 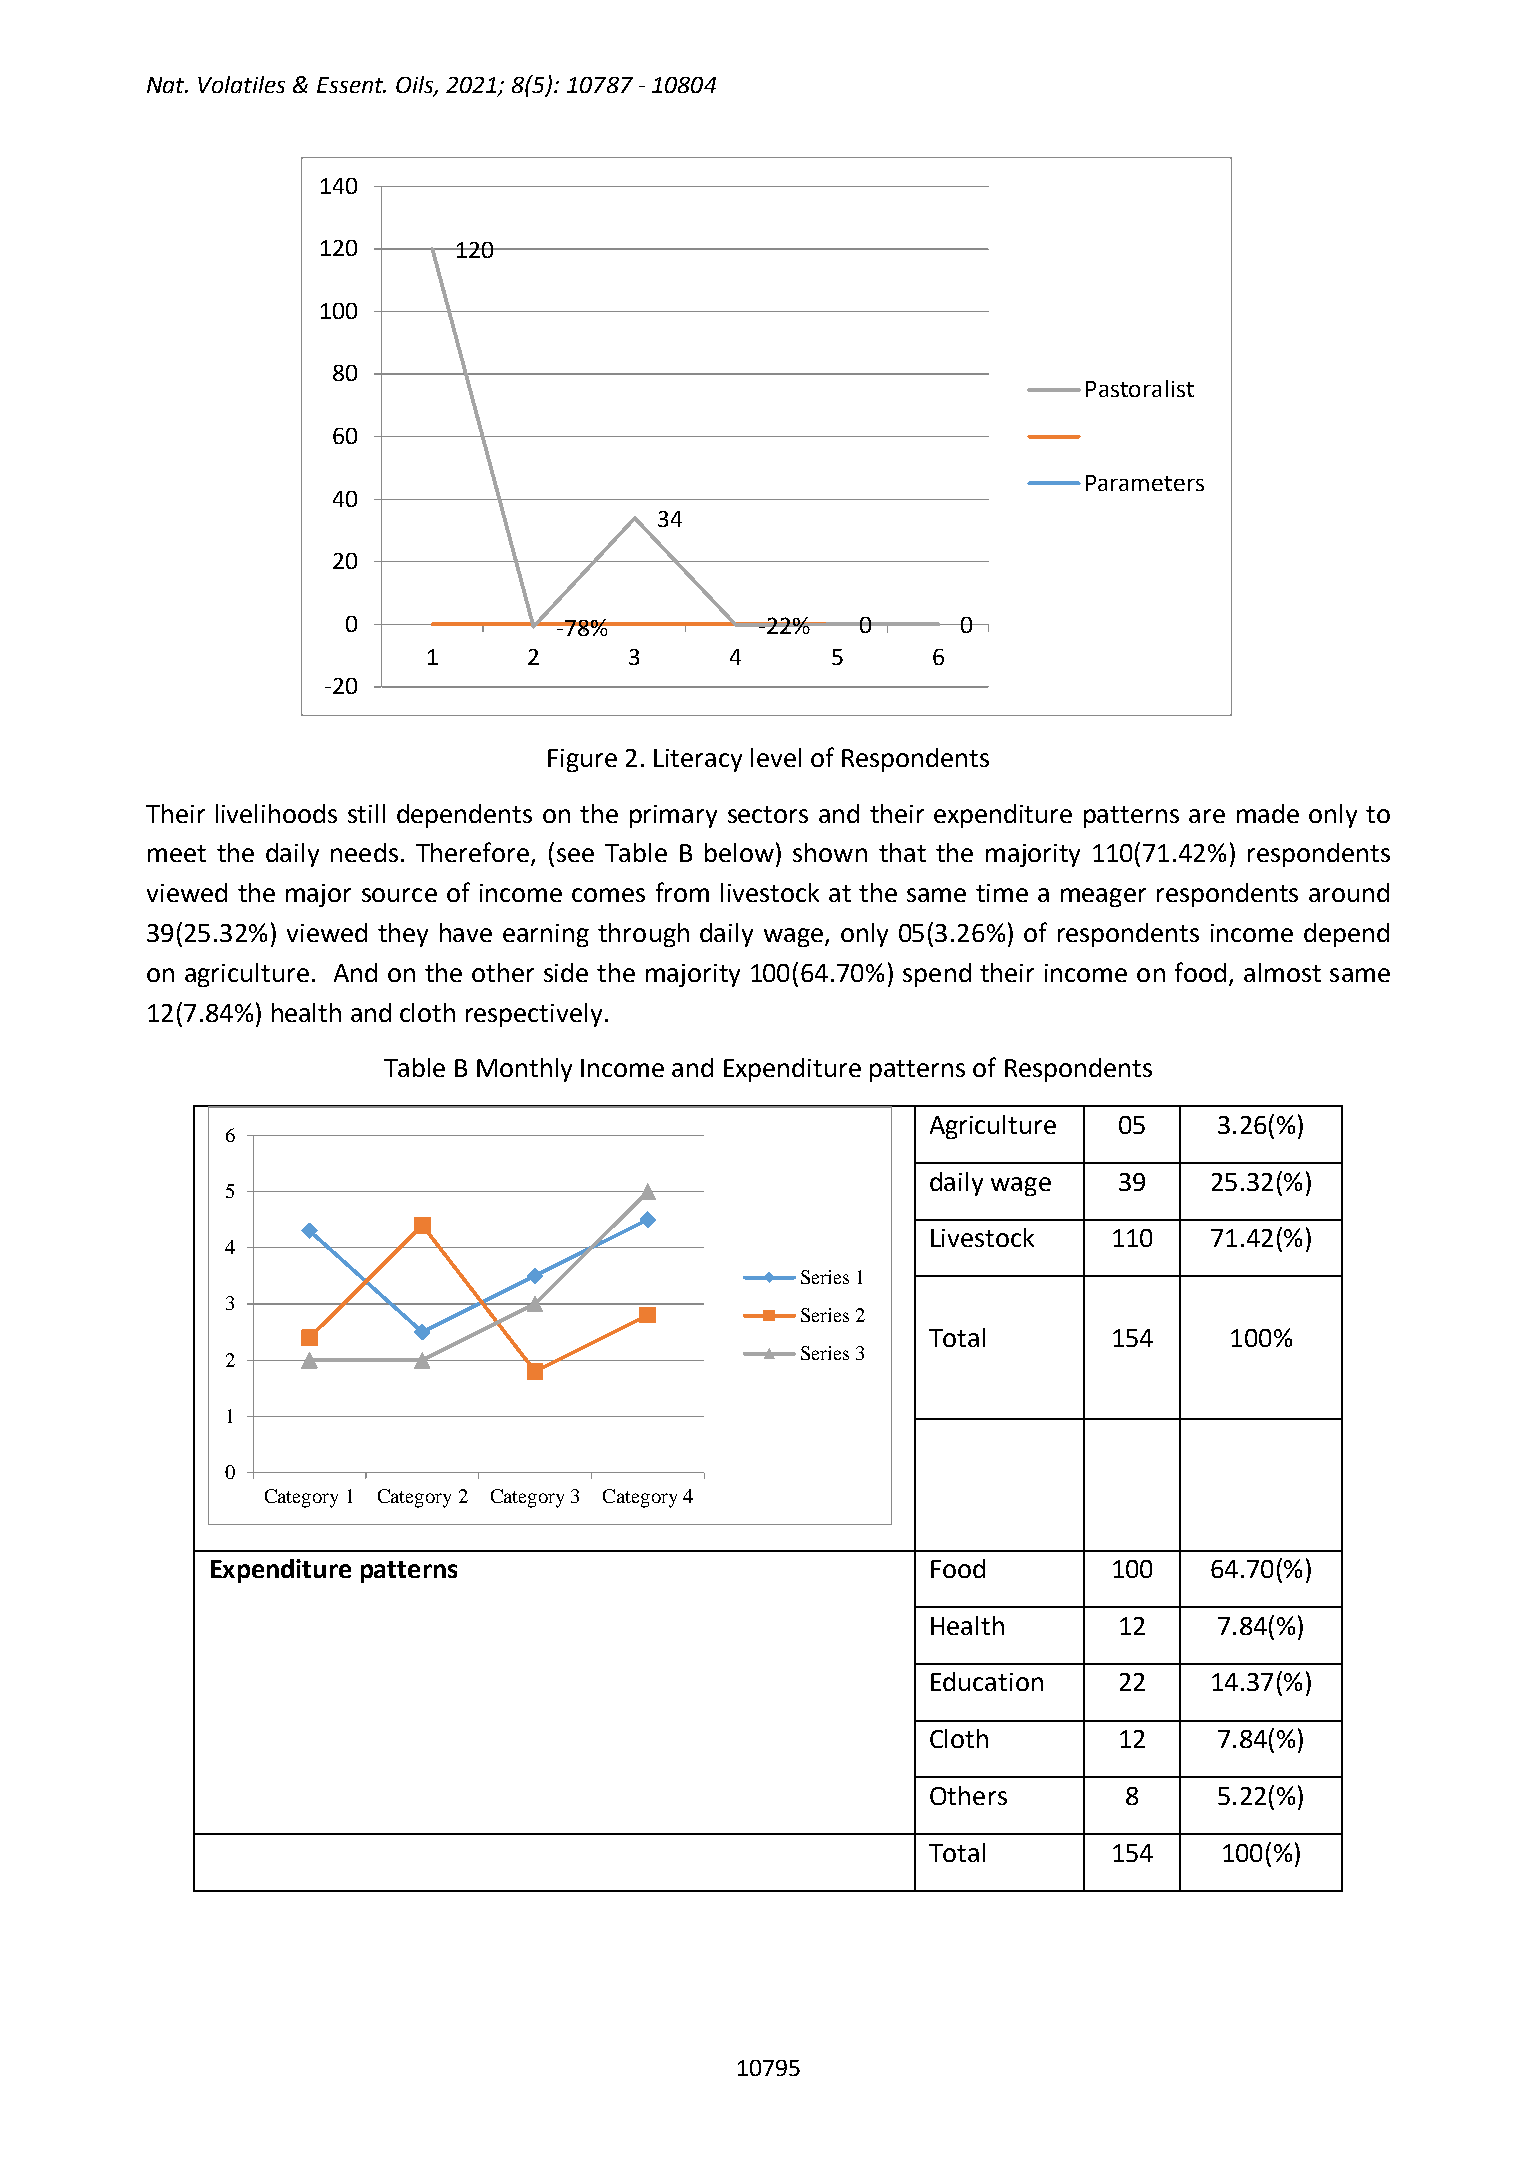 What do you see at coordinates (524, 1070) in the image?
I see `Monthly` at bounding box center [524, 1070].
